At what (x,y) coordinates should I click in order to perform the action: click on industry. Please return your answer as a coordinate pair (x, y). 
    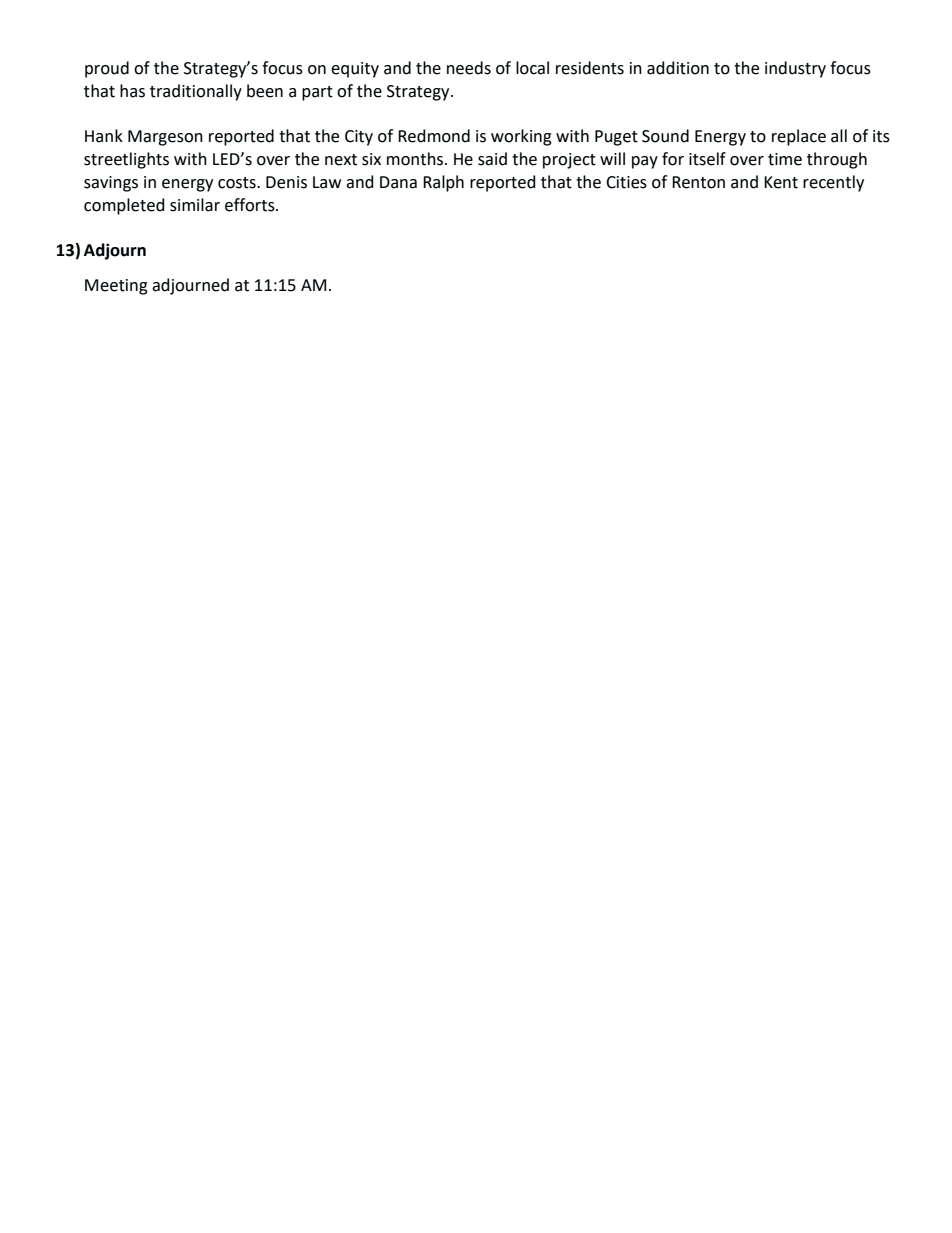
    Looking at the image, I should click on (795, 69).
